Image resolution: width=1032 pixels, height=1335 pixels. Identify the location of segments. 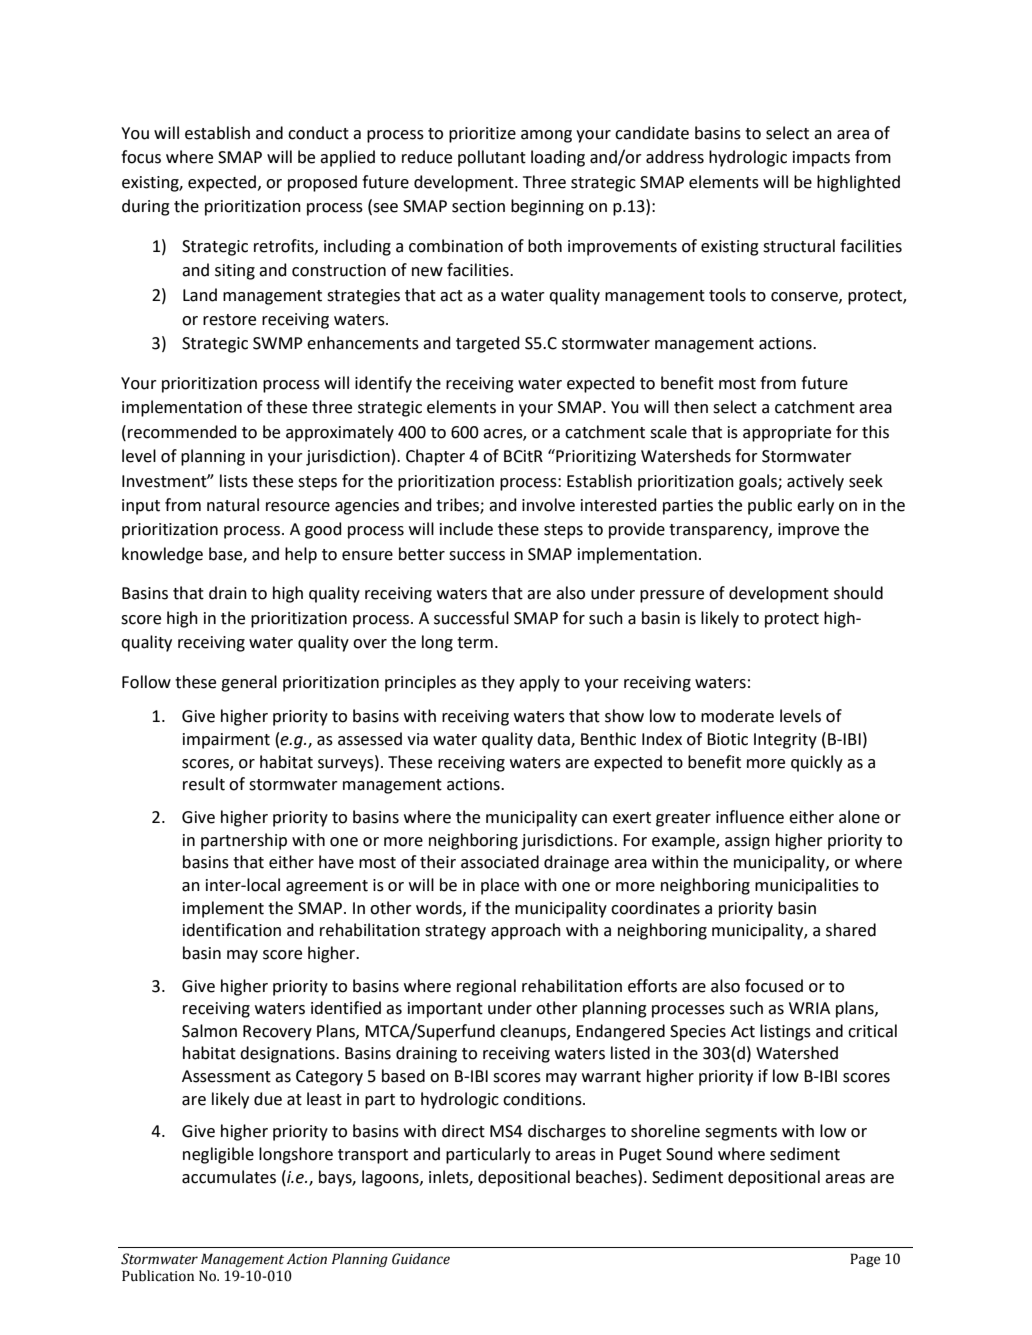
(741, 1133).
